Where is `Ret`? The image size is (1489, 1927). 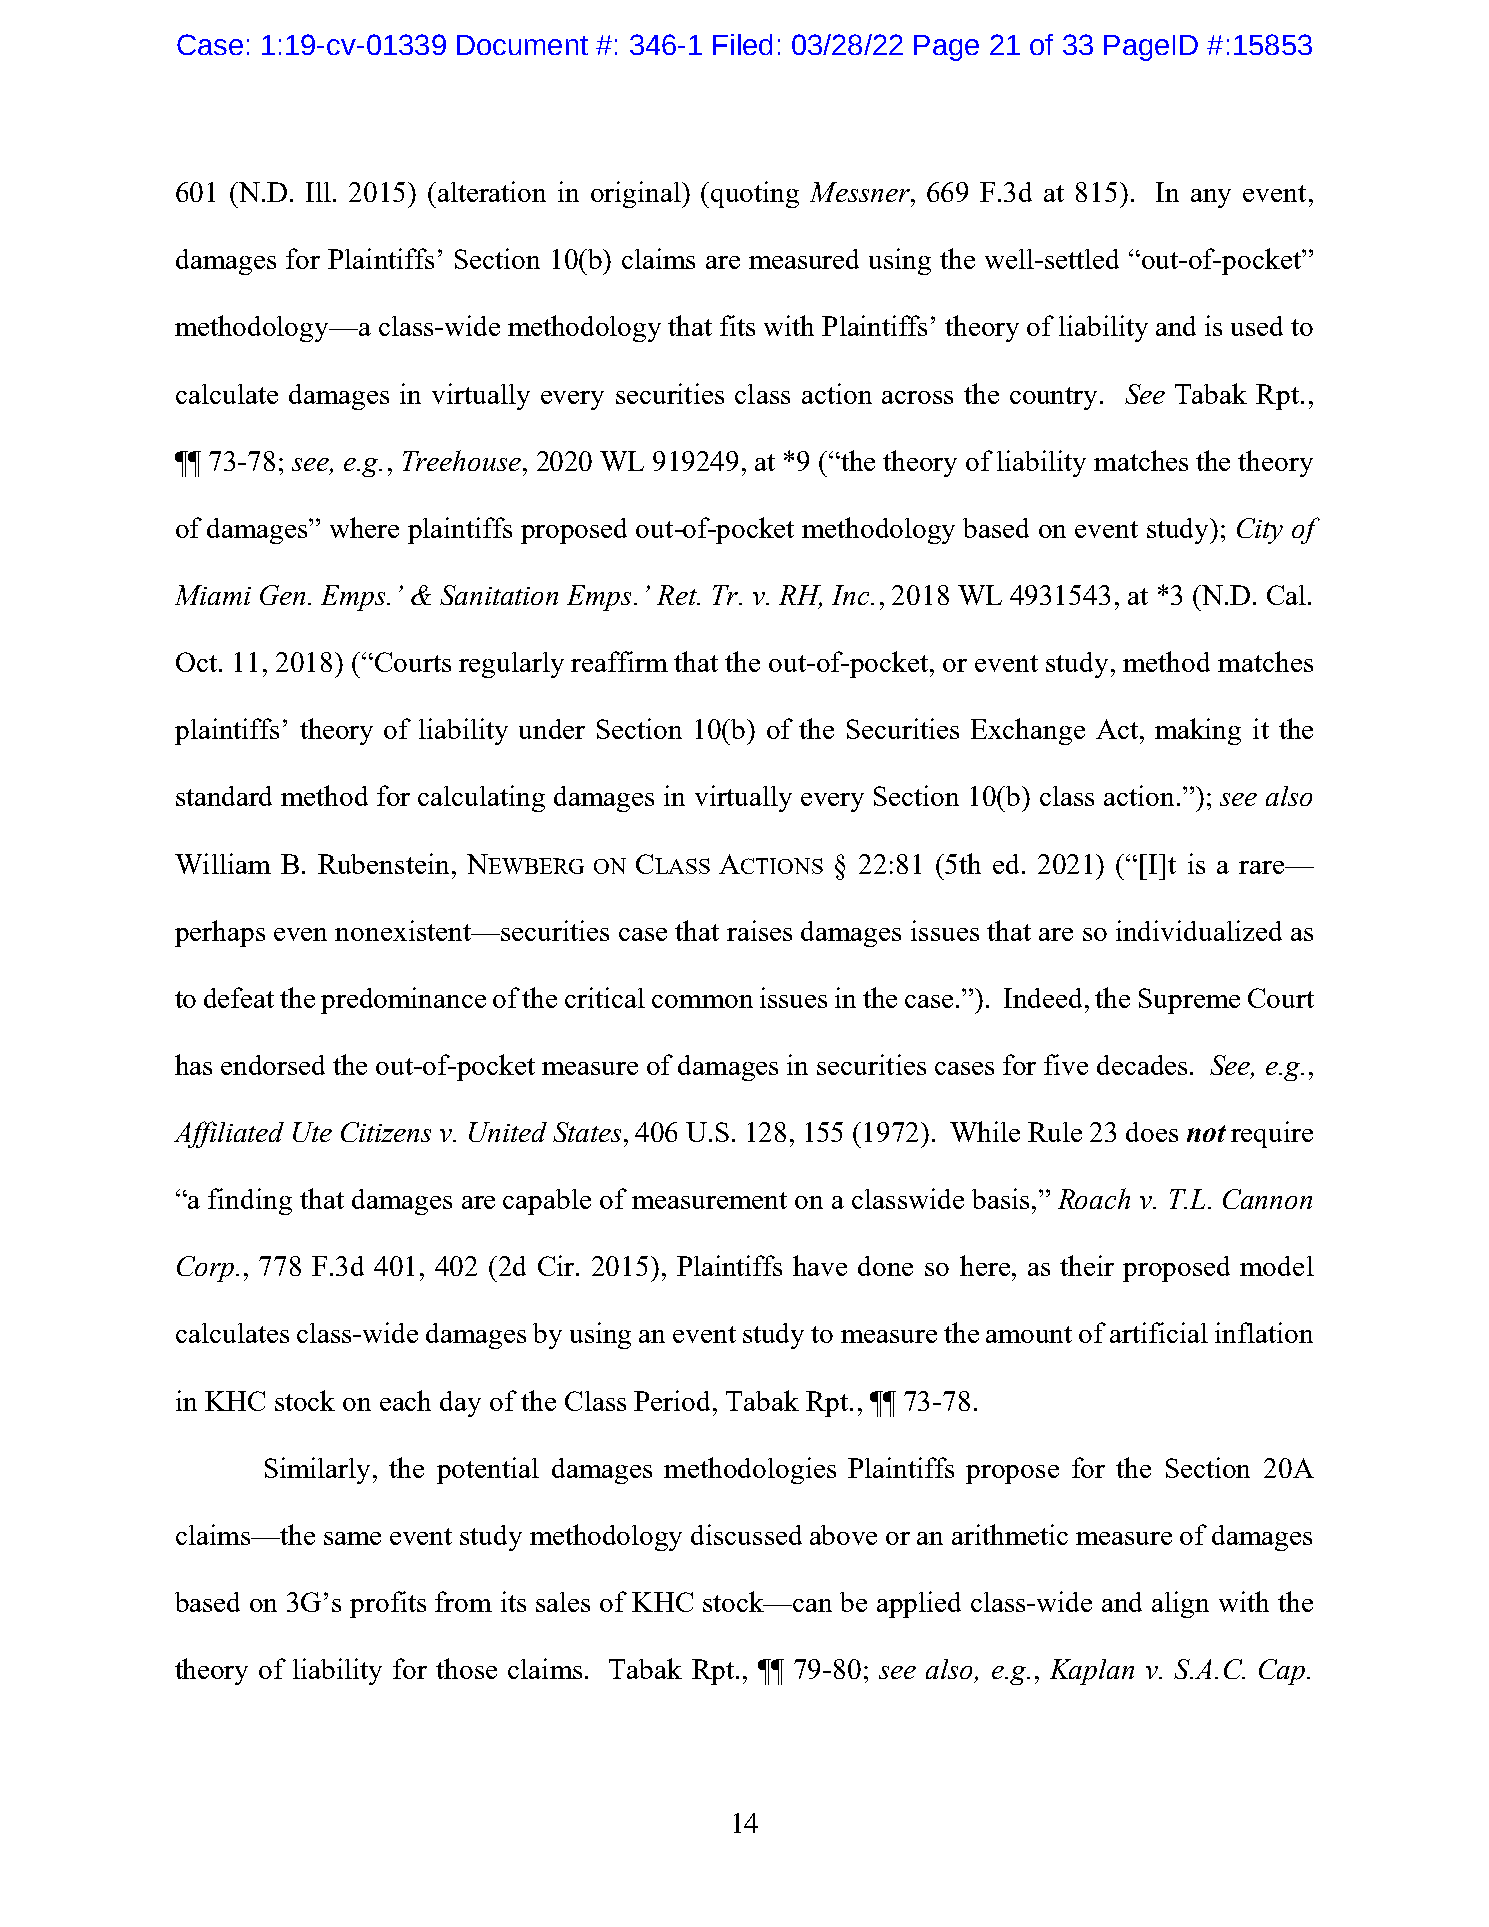 Ret is located at coordinates (678, 595).
